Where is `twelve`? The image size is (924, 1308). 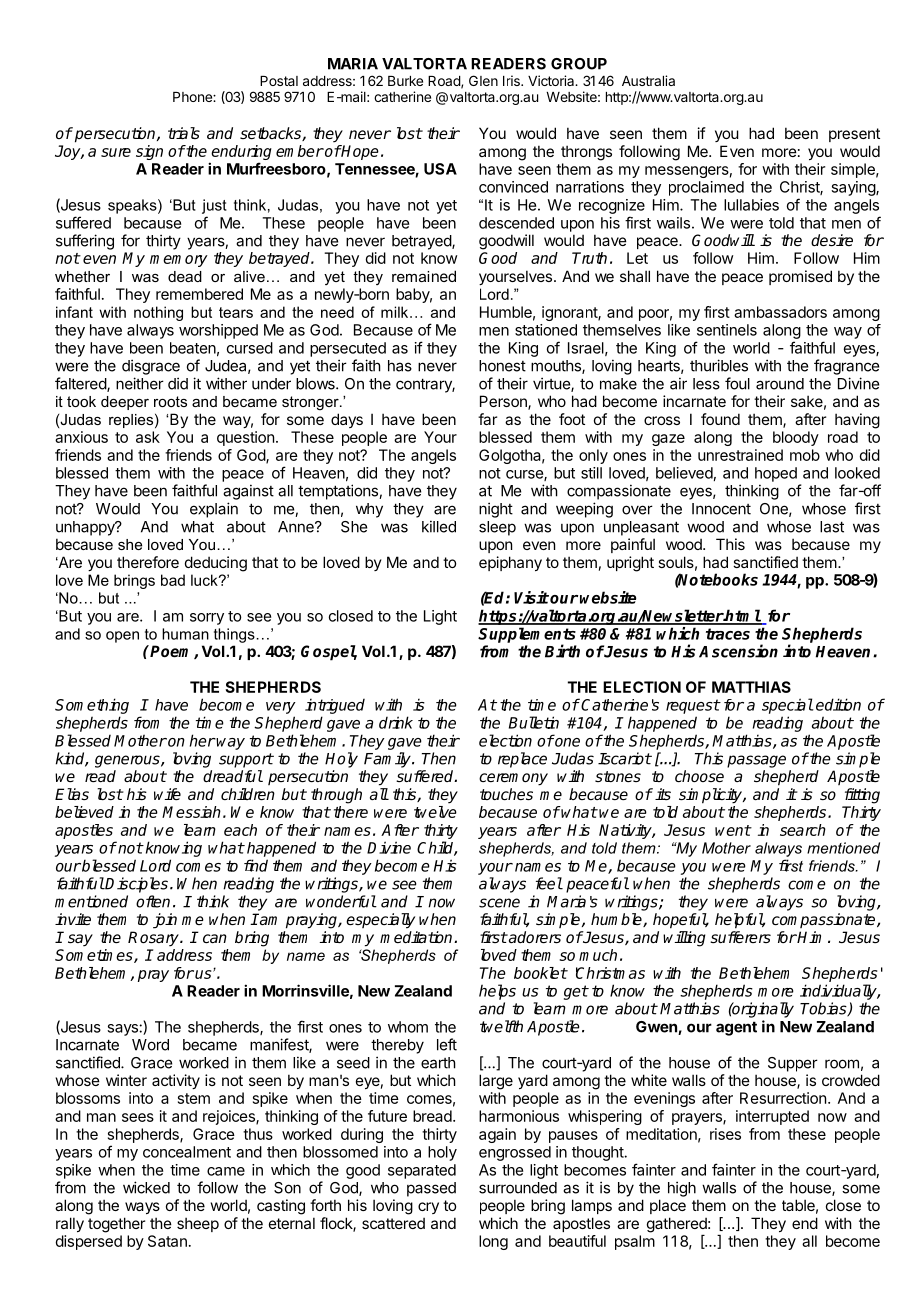
twelve is located at coordinates (435, 812).
